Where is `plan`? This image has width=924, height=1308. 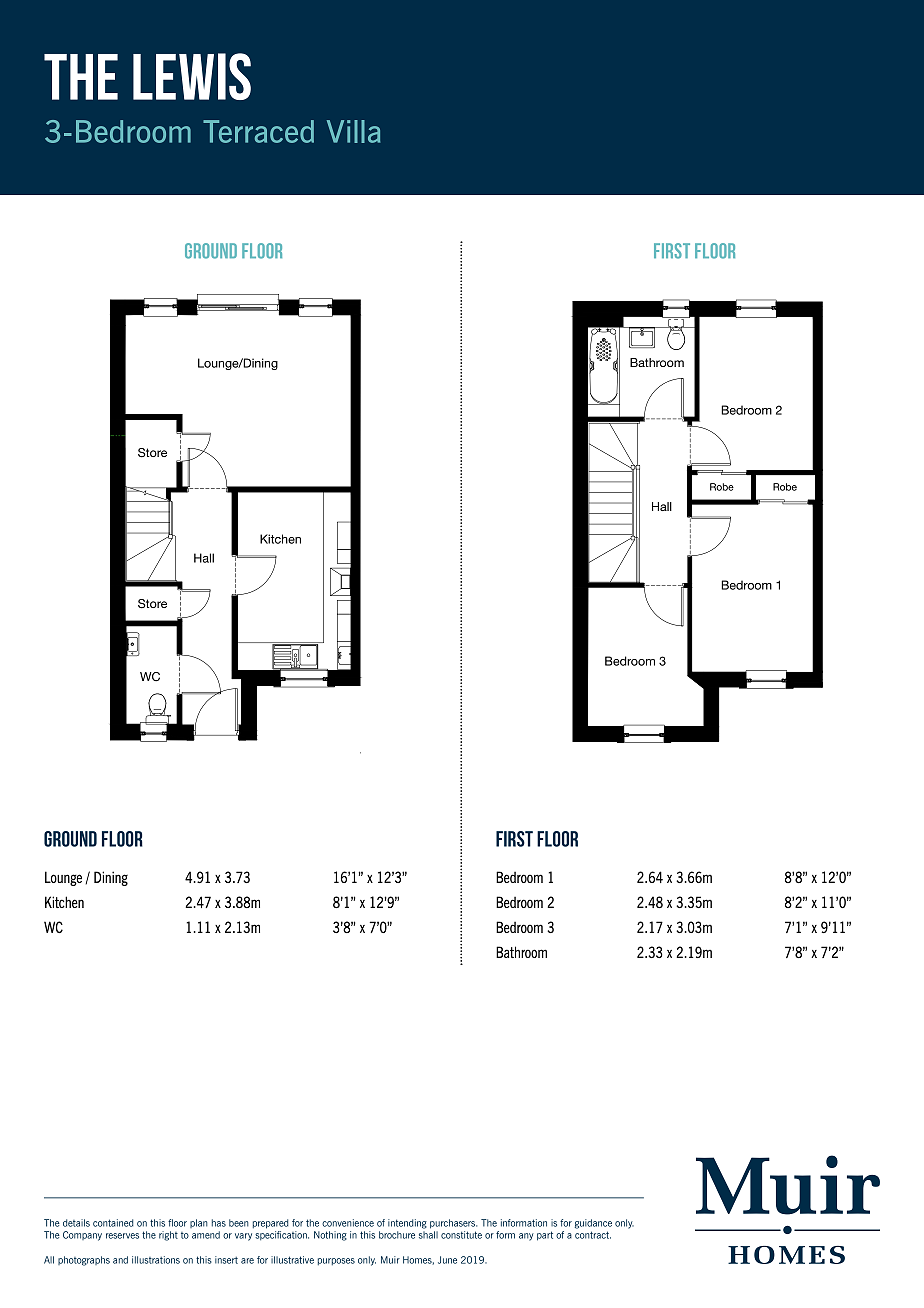
plan is located at coordinates (199, 1223).
